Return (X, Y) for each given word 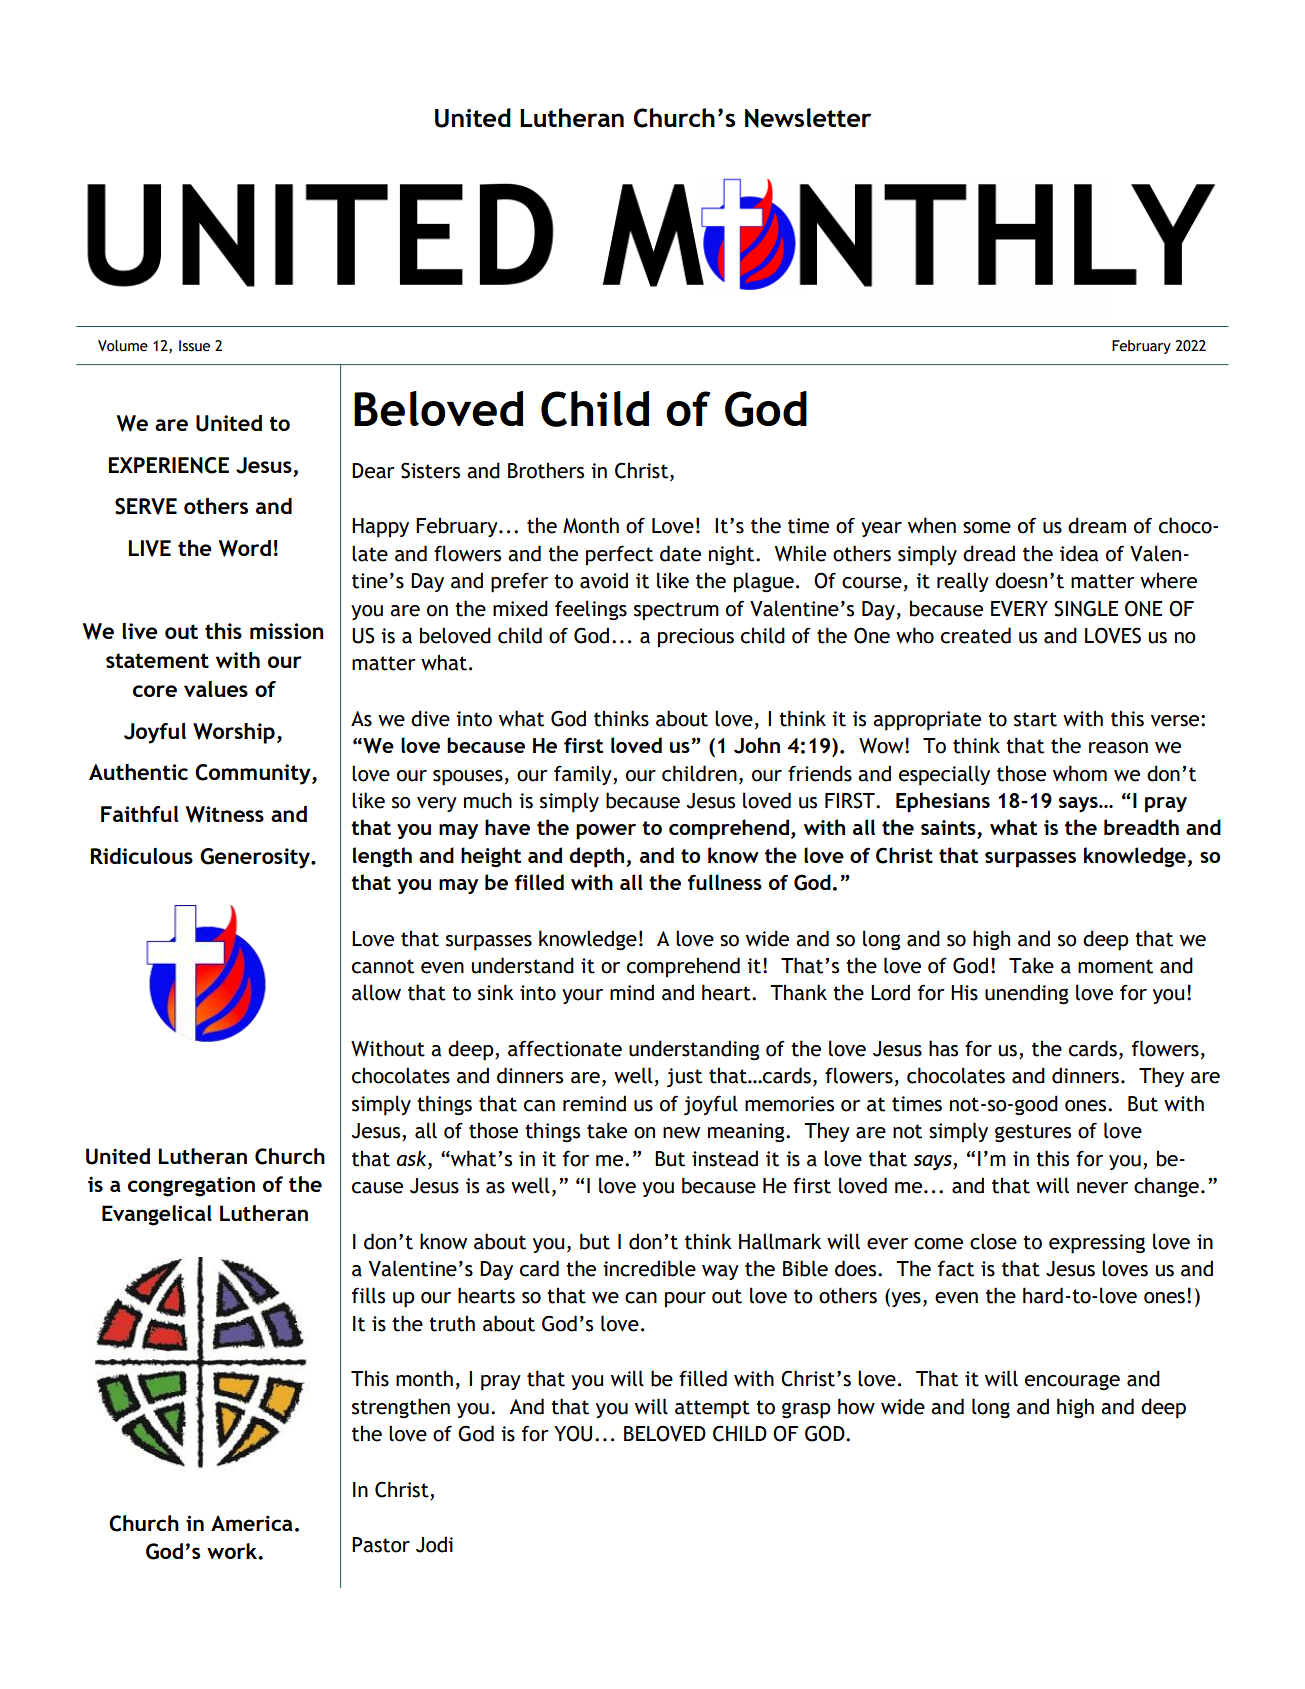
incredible (649, 1268)
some (987, 528)
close (993, 1241)
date (680, 553)
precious (696, 638)
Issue (194, 346)
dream (1097, 525)
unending (1027, 994)
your (582, 996)
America (252, 1523)
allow (376, 992)
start (1035, 719)
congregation (191, 1186)
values (216, 689)
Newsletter (808, 118)
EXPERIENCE (169, 465)
